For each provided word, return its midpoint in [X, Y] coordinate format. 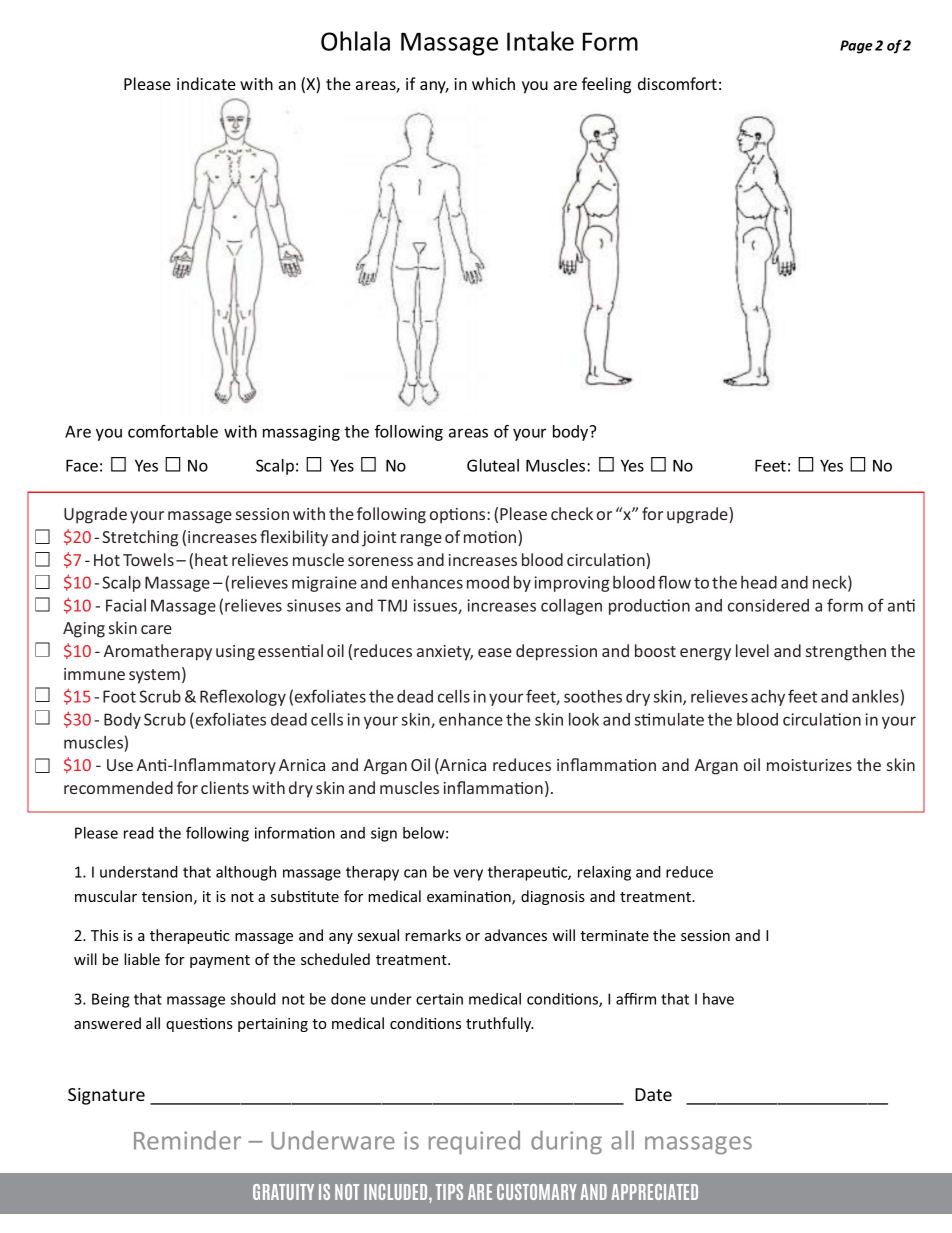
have [718, 999]
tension [167, 896]
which [493, 83]
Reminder [187, 1140]
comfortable [173, 431]
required [474, 1143]
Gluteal [493, 465]
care [156, 629]
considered [768, 605]
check [572, 513]
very [468, 875]
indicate [206, 83]
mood [488, 582]
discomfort [677, 83]
